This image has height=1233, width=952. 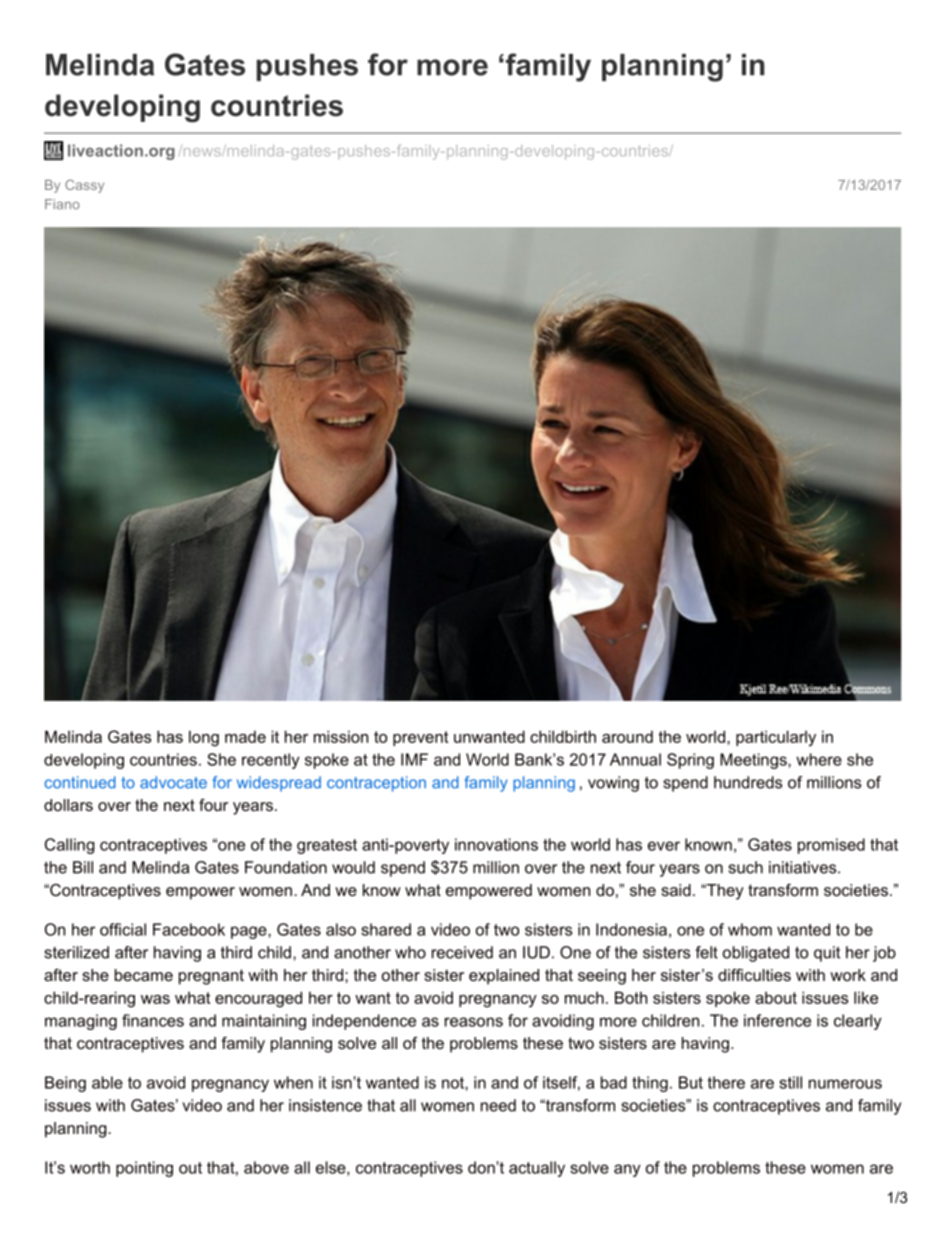 What do you see at coordinates (537, 1169) in the image?
I see `actually` at bounding box center [537, 1169].
